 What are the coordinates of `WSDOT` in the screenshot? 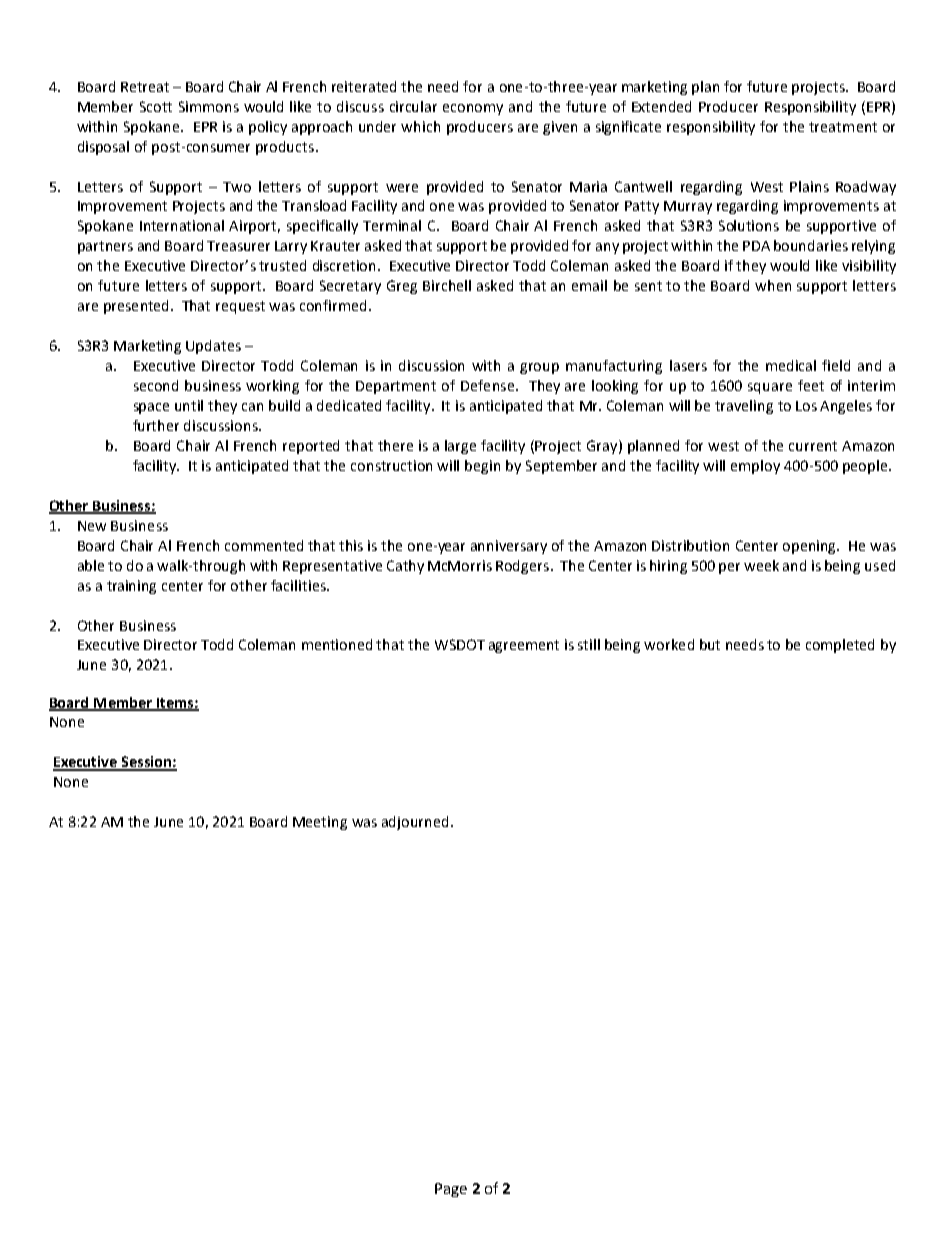 It's located at (460, 644).
